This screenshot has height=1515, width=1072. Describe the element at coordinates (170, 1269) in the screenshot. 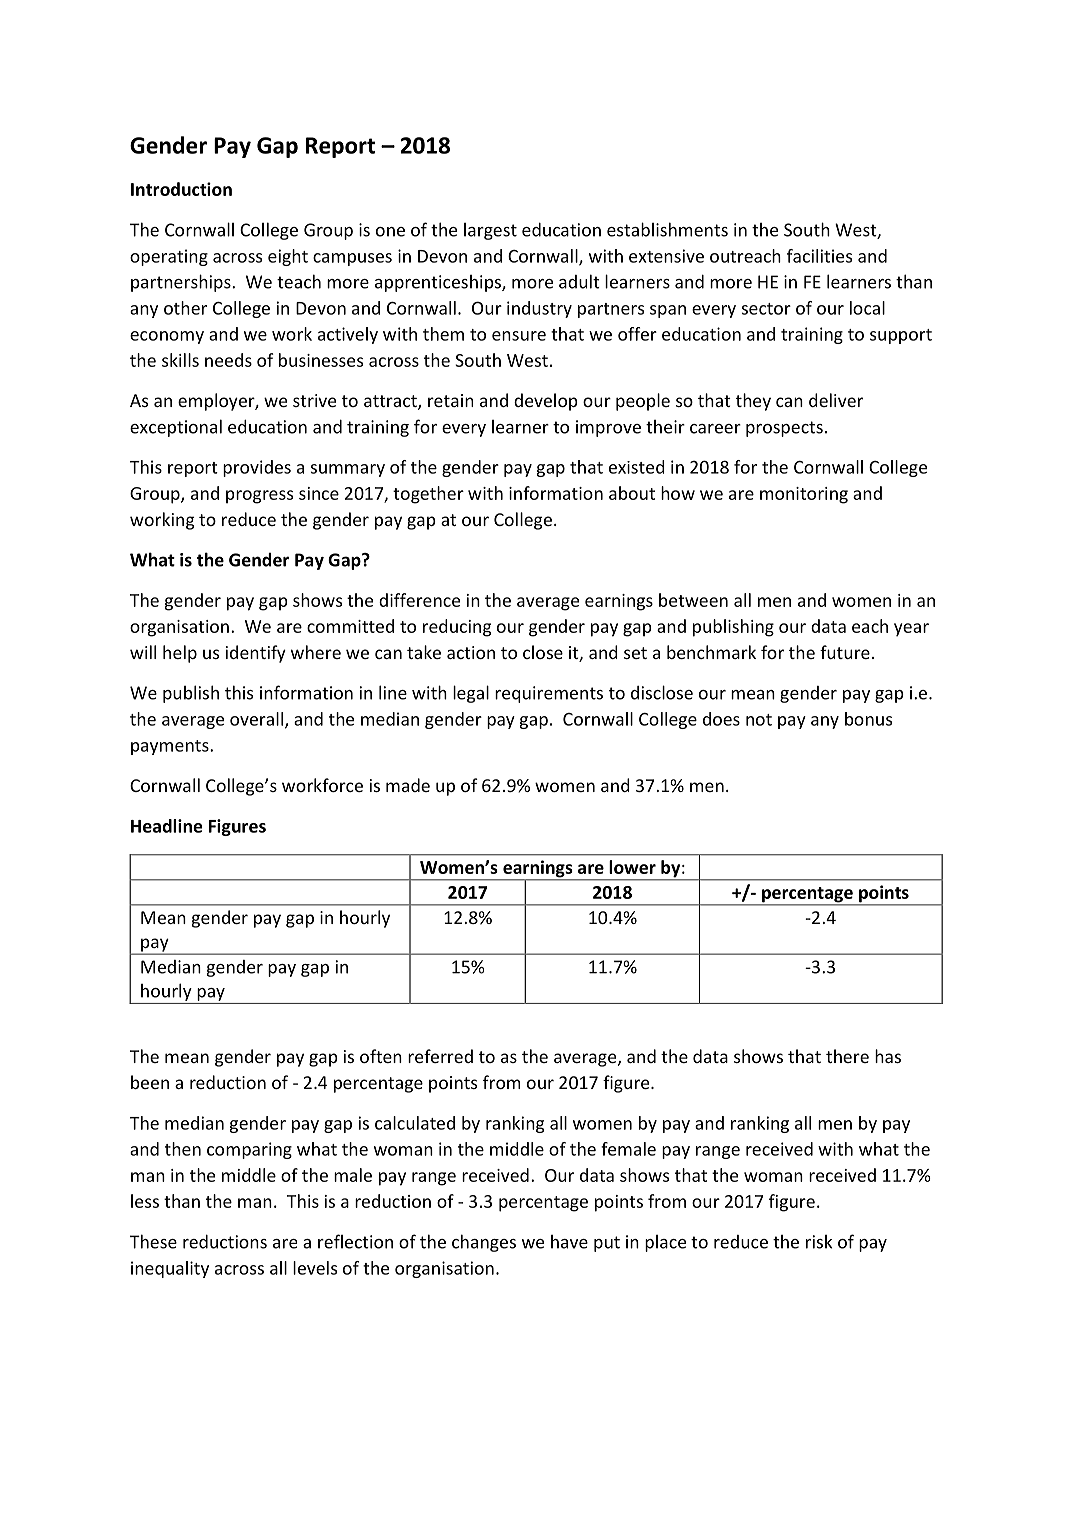

I see `inequality` at that location.
